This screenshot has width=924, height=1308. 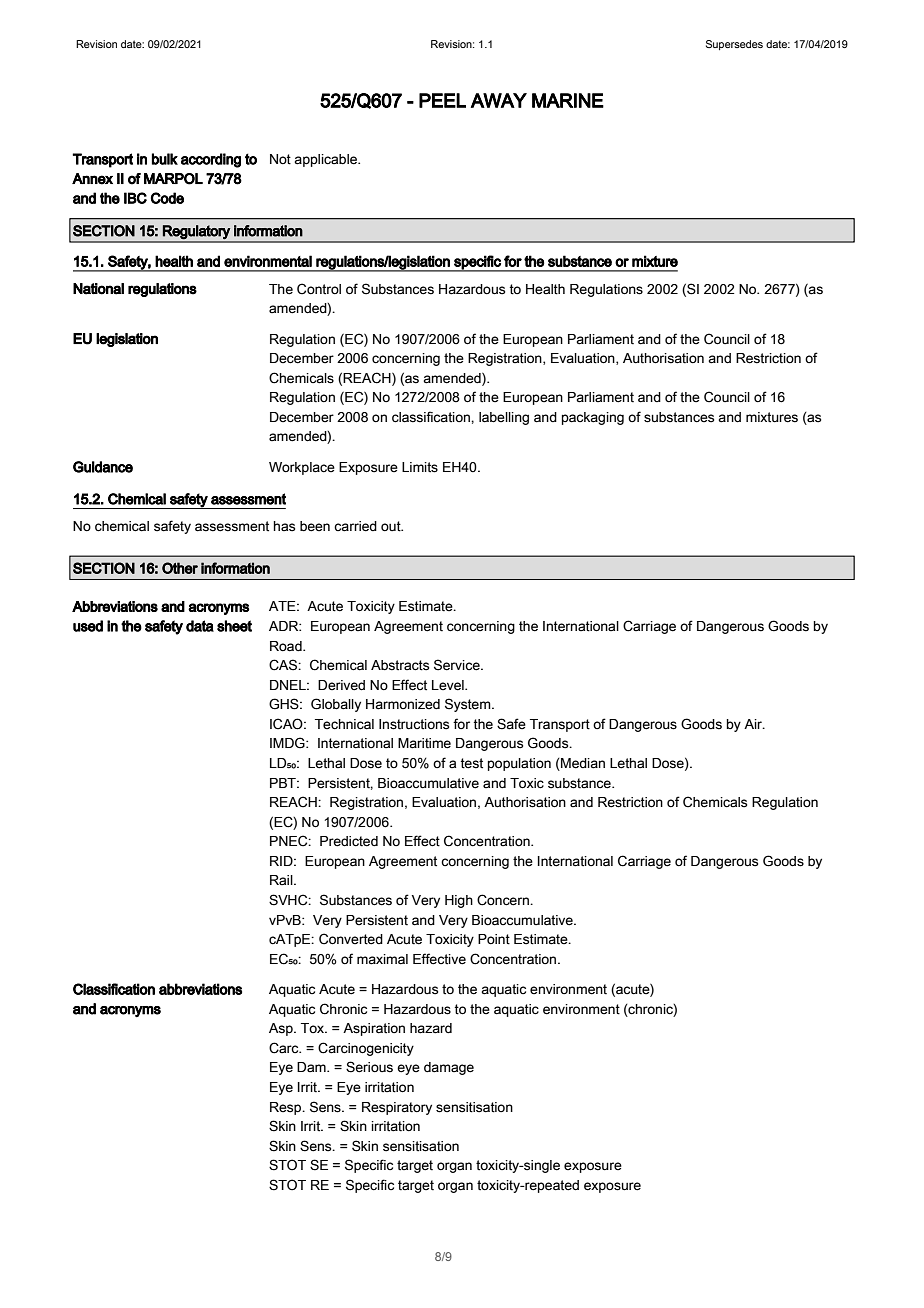 I want to click on Median, so click(x=582, y=764).
